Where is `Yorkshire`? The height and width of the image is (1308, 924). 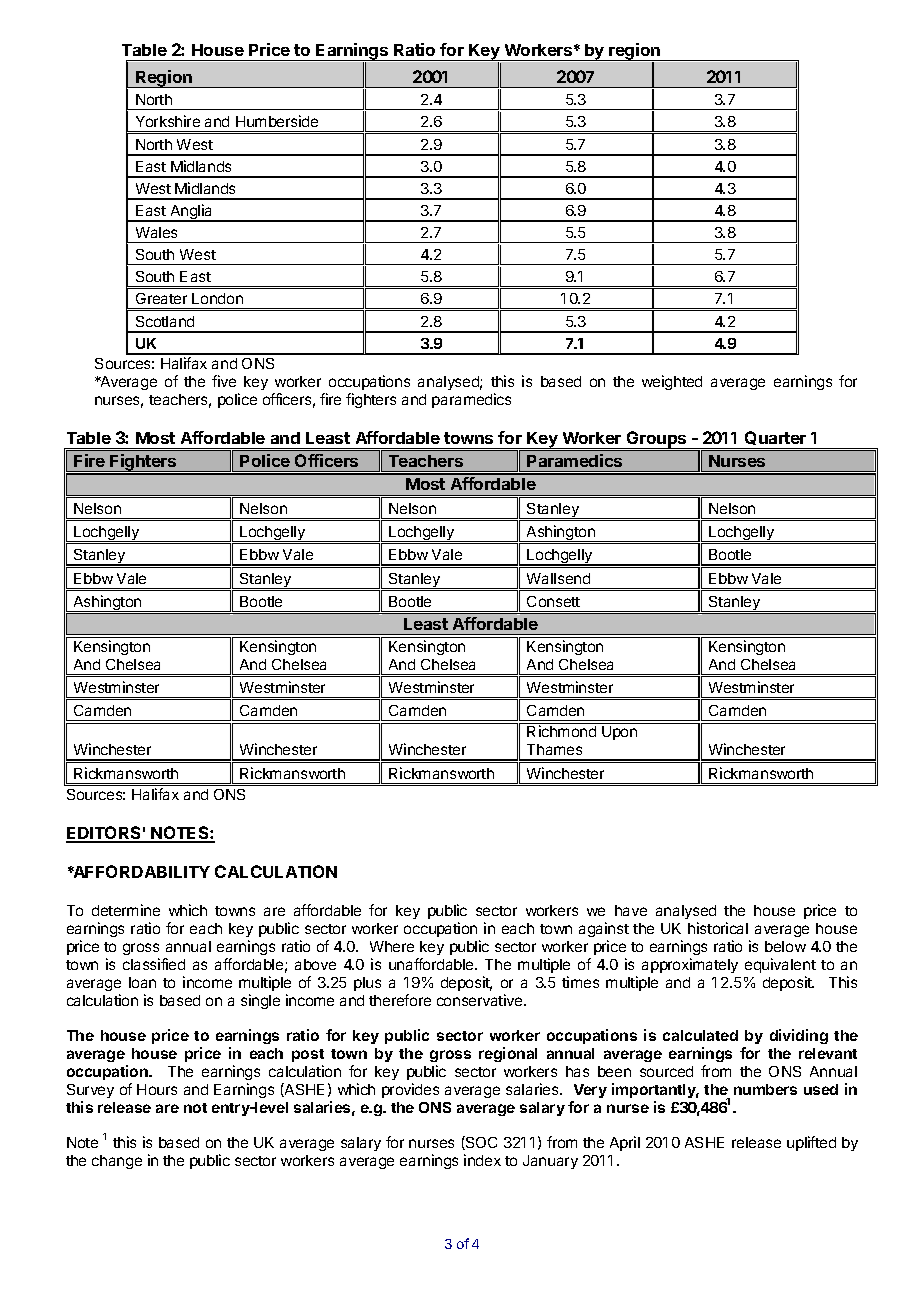 Yorkshire is located at coordinates (168, 121).
